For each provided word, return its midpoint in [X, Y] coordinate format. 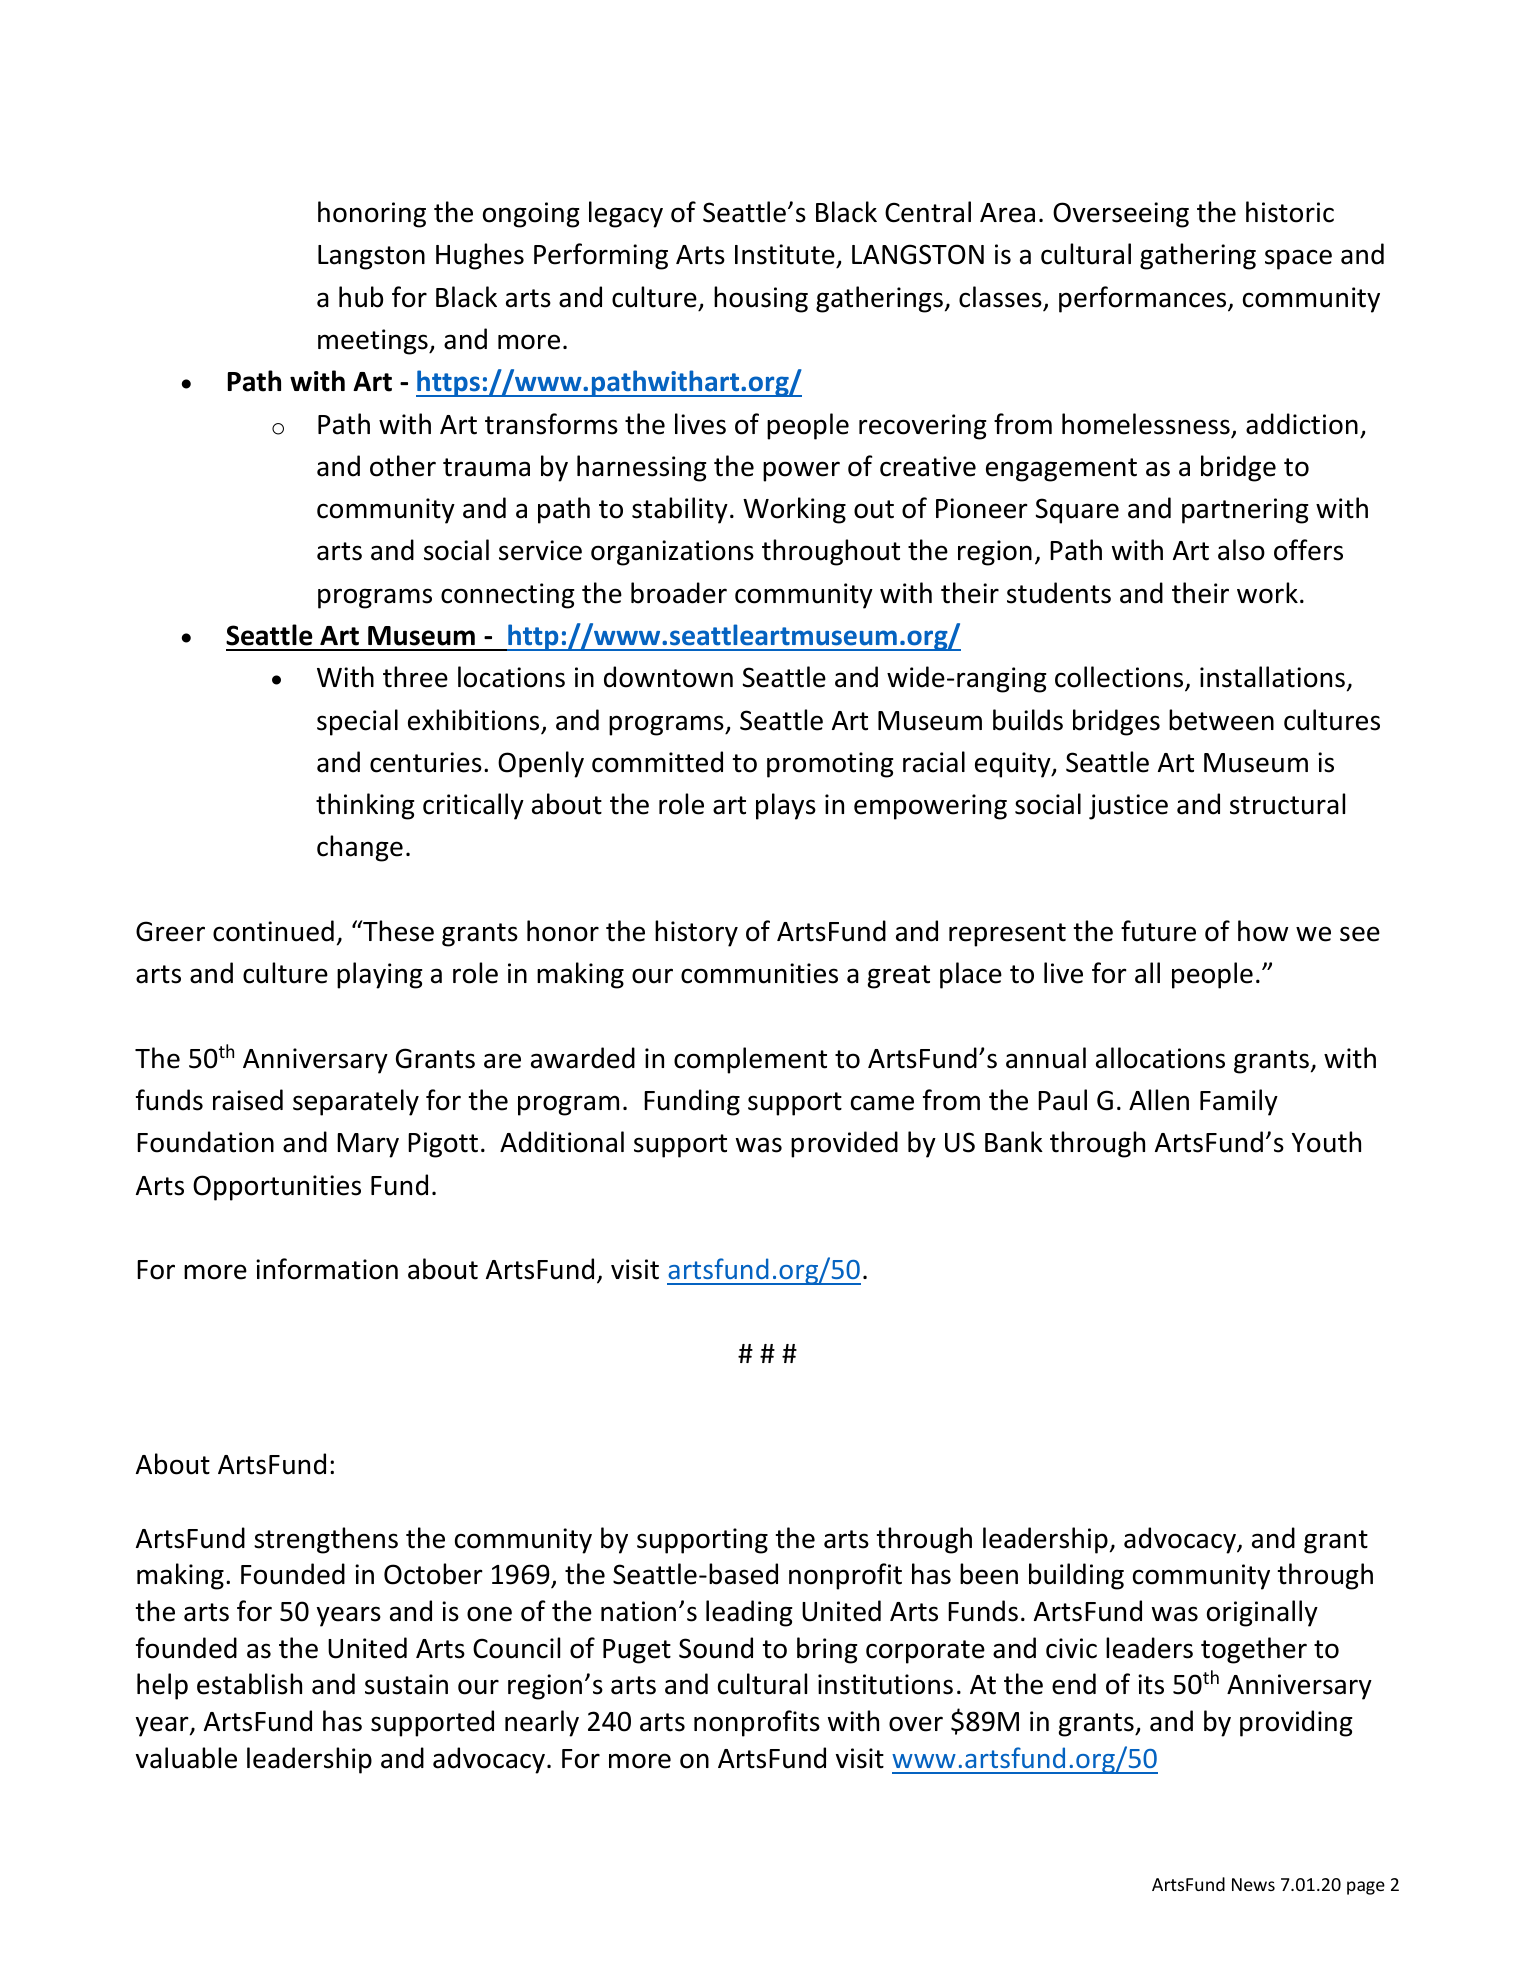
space [1298, 259]
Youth [1326, 1142]
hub [361, 297]
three [415, 677]
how [1263, 931]
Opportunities [277, 1188]
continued [273, 931]
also [1241, 550]
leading [749, 1613]
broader [679, 593]
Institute [786, 256]
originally [1262, 1613]
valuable [186, 1758]
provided [844, 1144]
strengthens [326, 1540]
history [696, 933]
